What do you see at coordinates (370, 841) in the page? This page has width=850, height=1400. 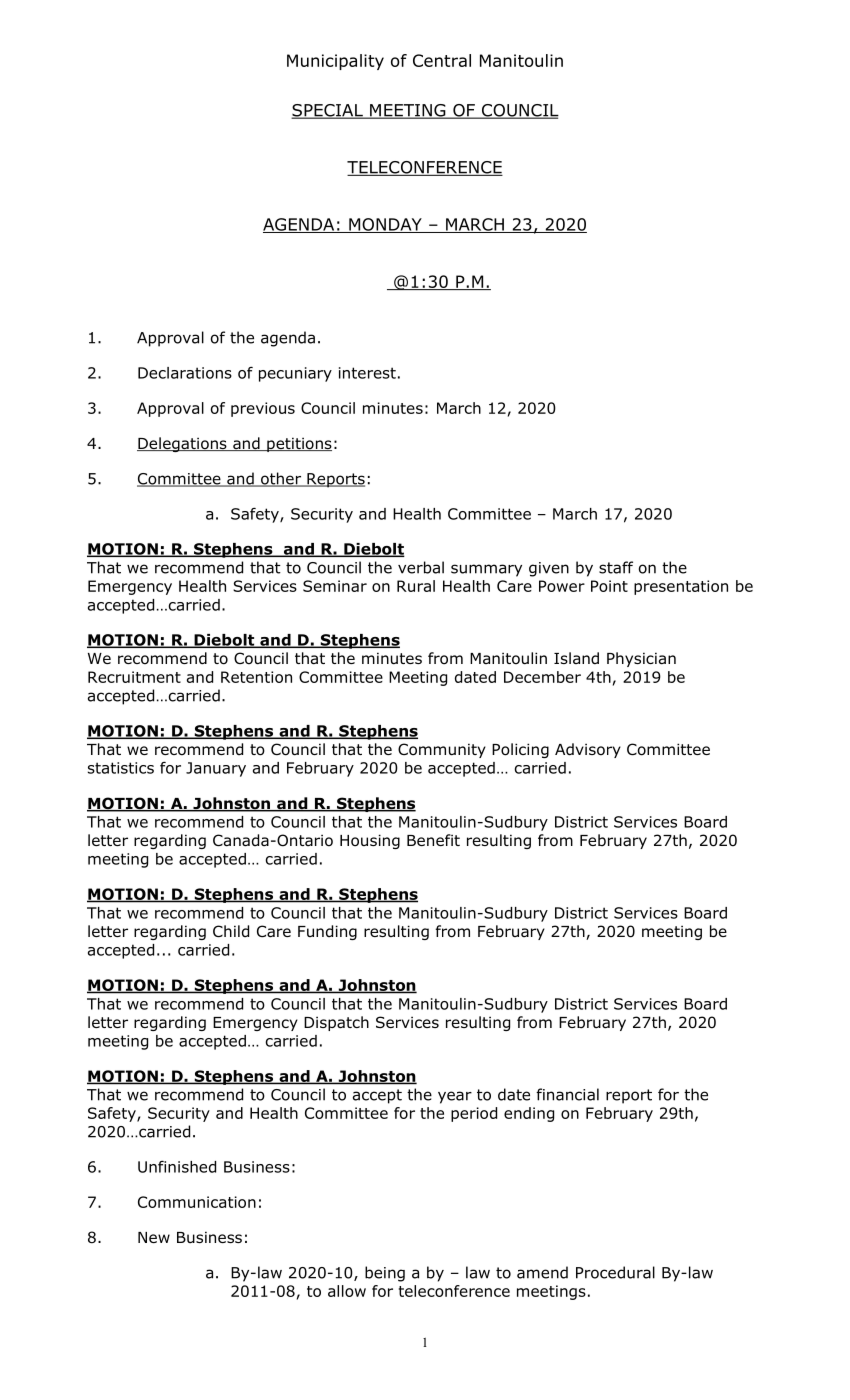 I see `Housing` at bounding box center [370, 841].
